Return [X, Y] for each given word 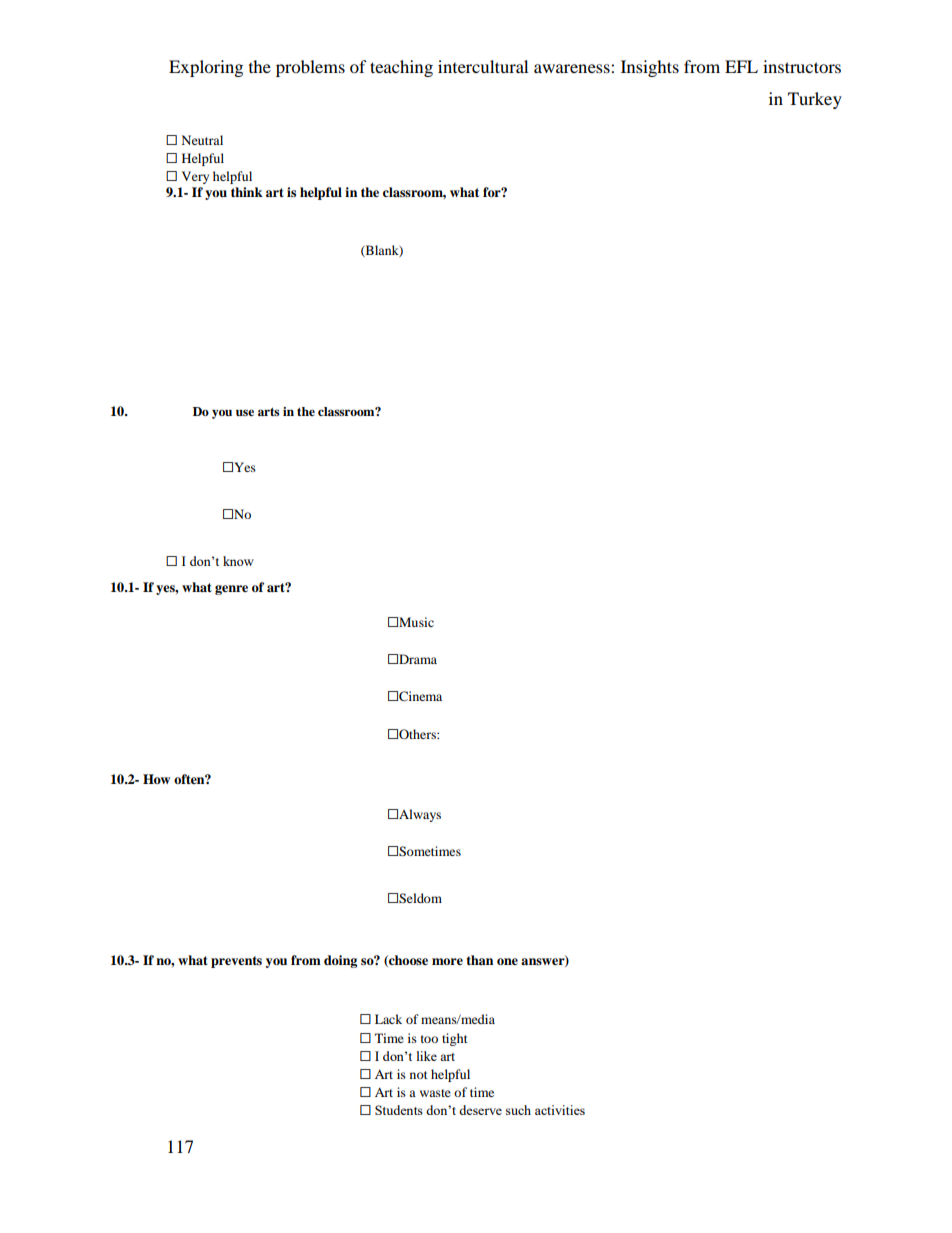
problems [310, 68]
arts [268, 412]
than [479, 960]
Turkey [815, 100]
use [245, 412]
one [507, 961]
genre [231, 590]
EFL [741, 66]
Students [399, 1110]
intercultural [483, 66]
